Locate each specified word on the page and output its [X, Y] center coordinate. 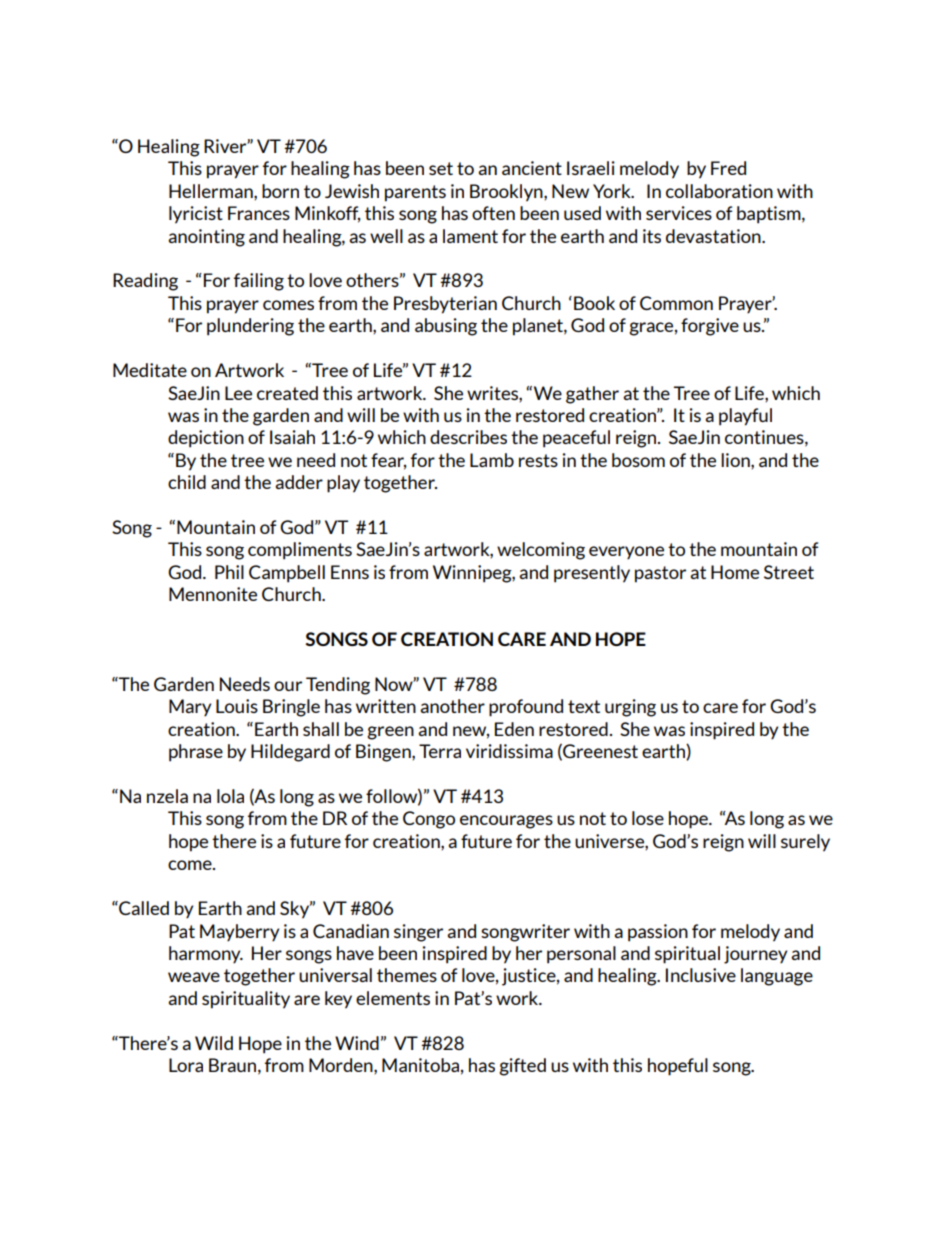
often [493, 213]
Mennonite [213, 594]
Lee [238, 393]
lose [648, 818]
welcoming [541, 551]
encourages [506, 822]
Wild [214, 1043]
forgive [710, 327]
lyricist [196, 215]
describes [468, 437]
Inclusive [701, 975]
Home [735, 572]
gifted [522, 1067]
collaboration [719, 191]
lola [230, 796]
